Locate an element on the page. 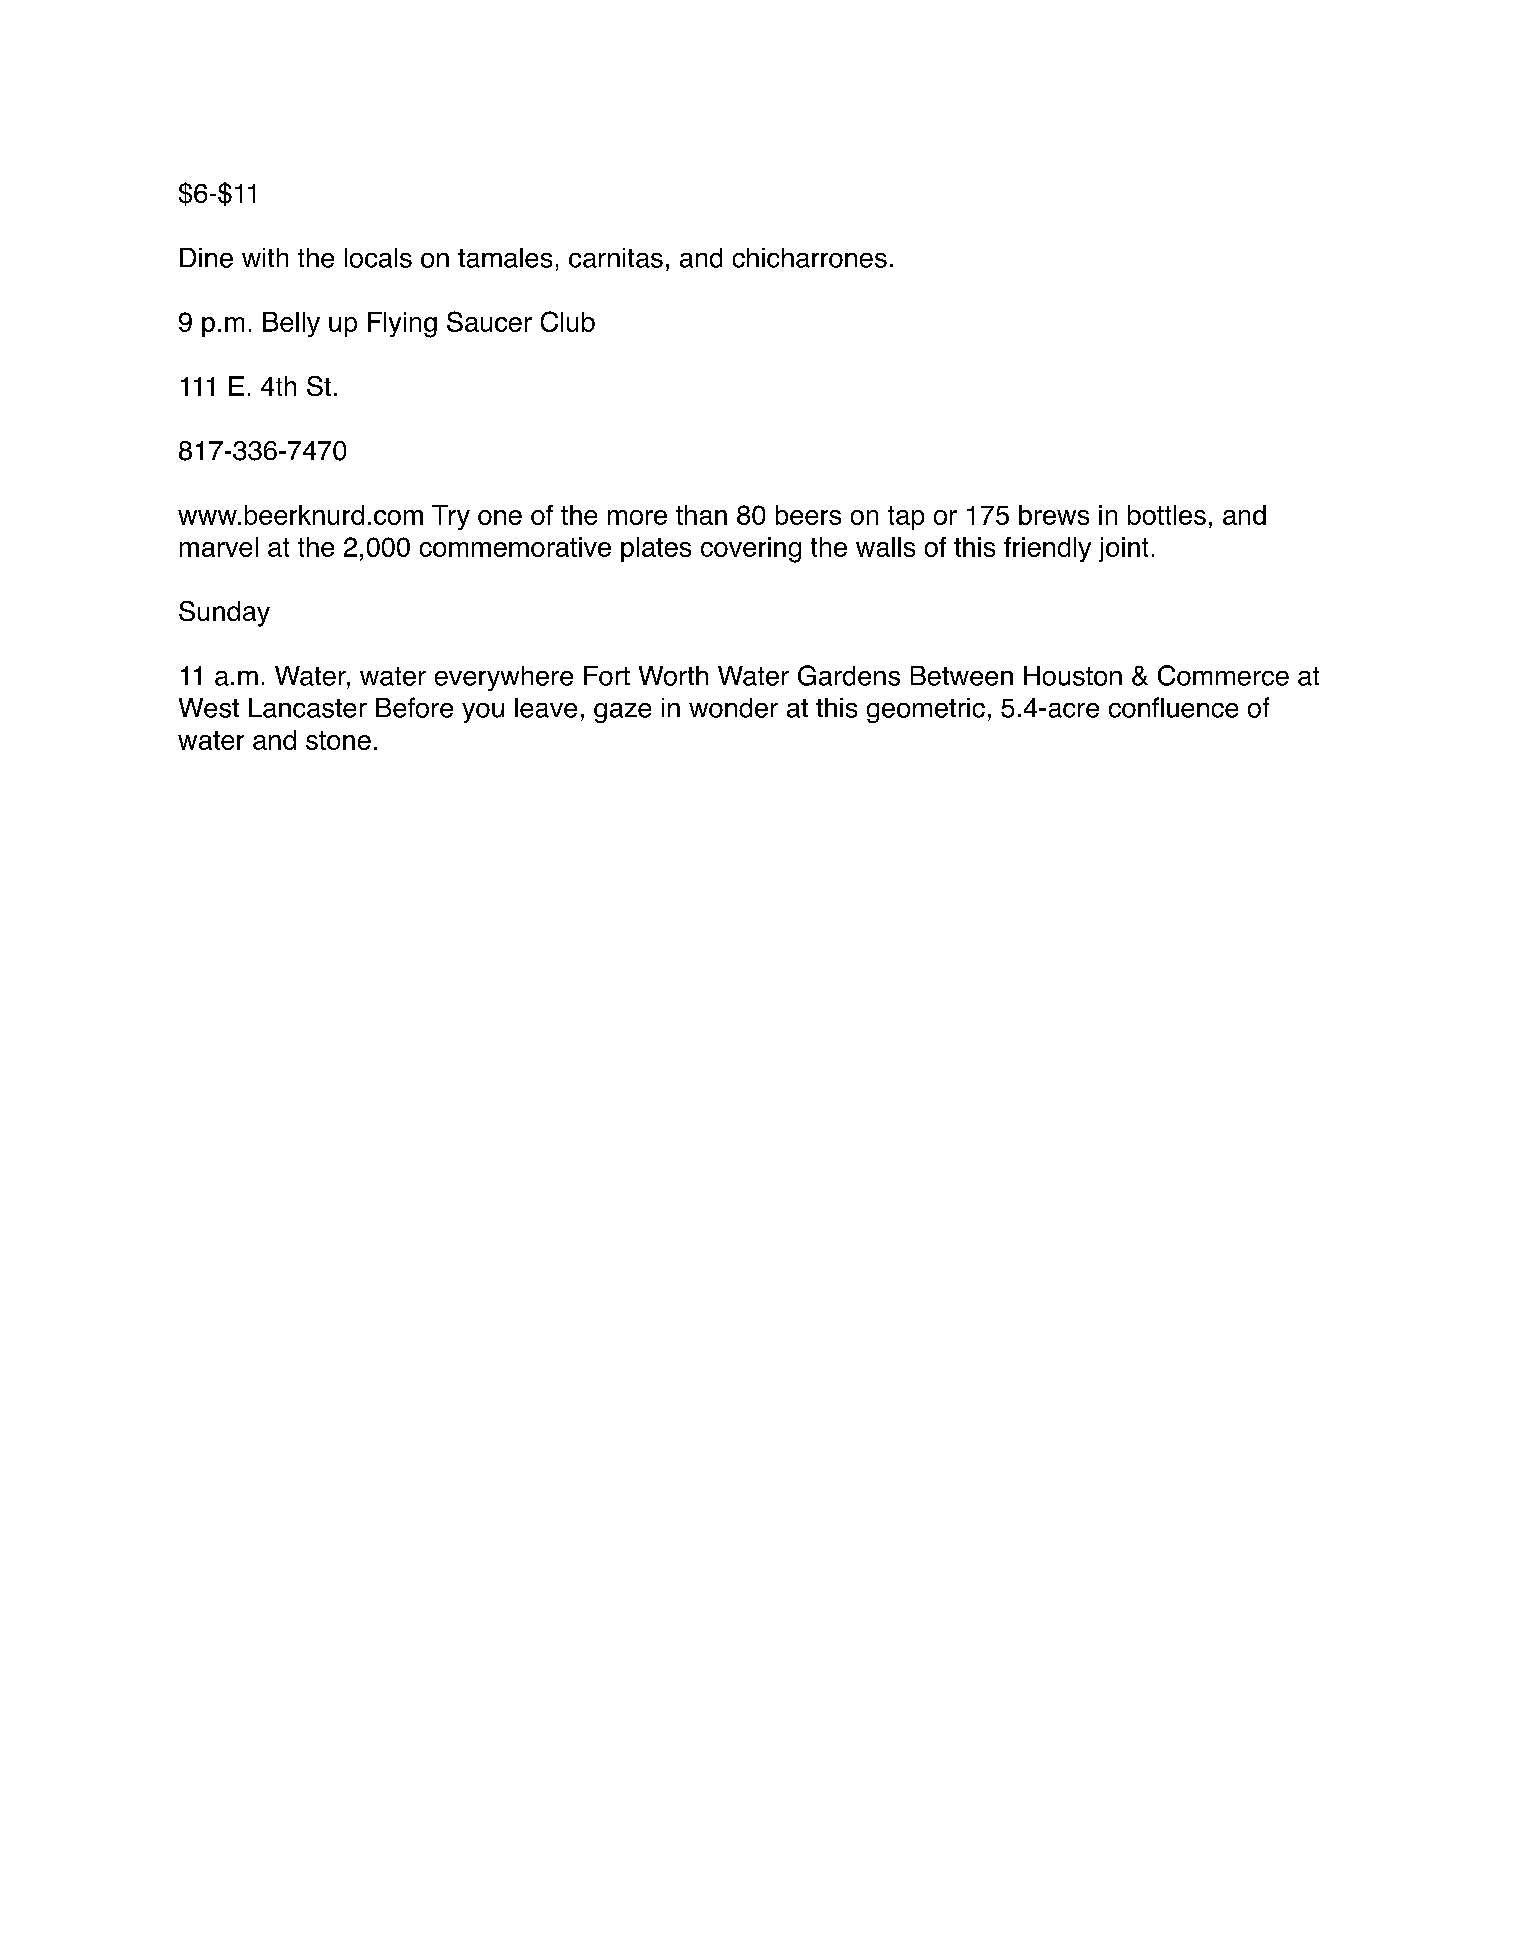  marvel is located at coordinates (219, 547).
